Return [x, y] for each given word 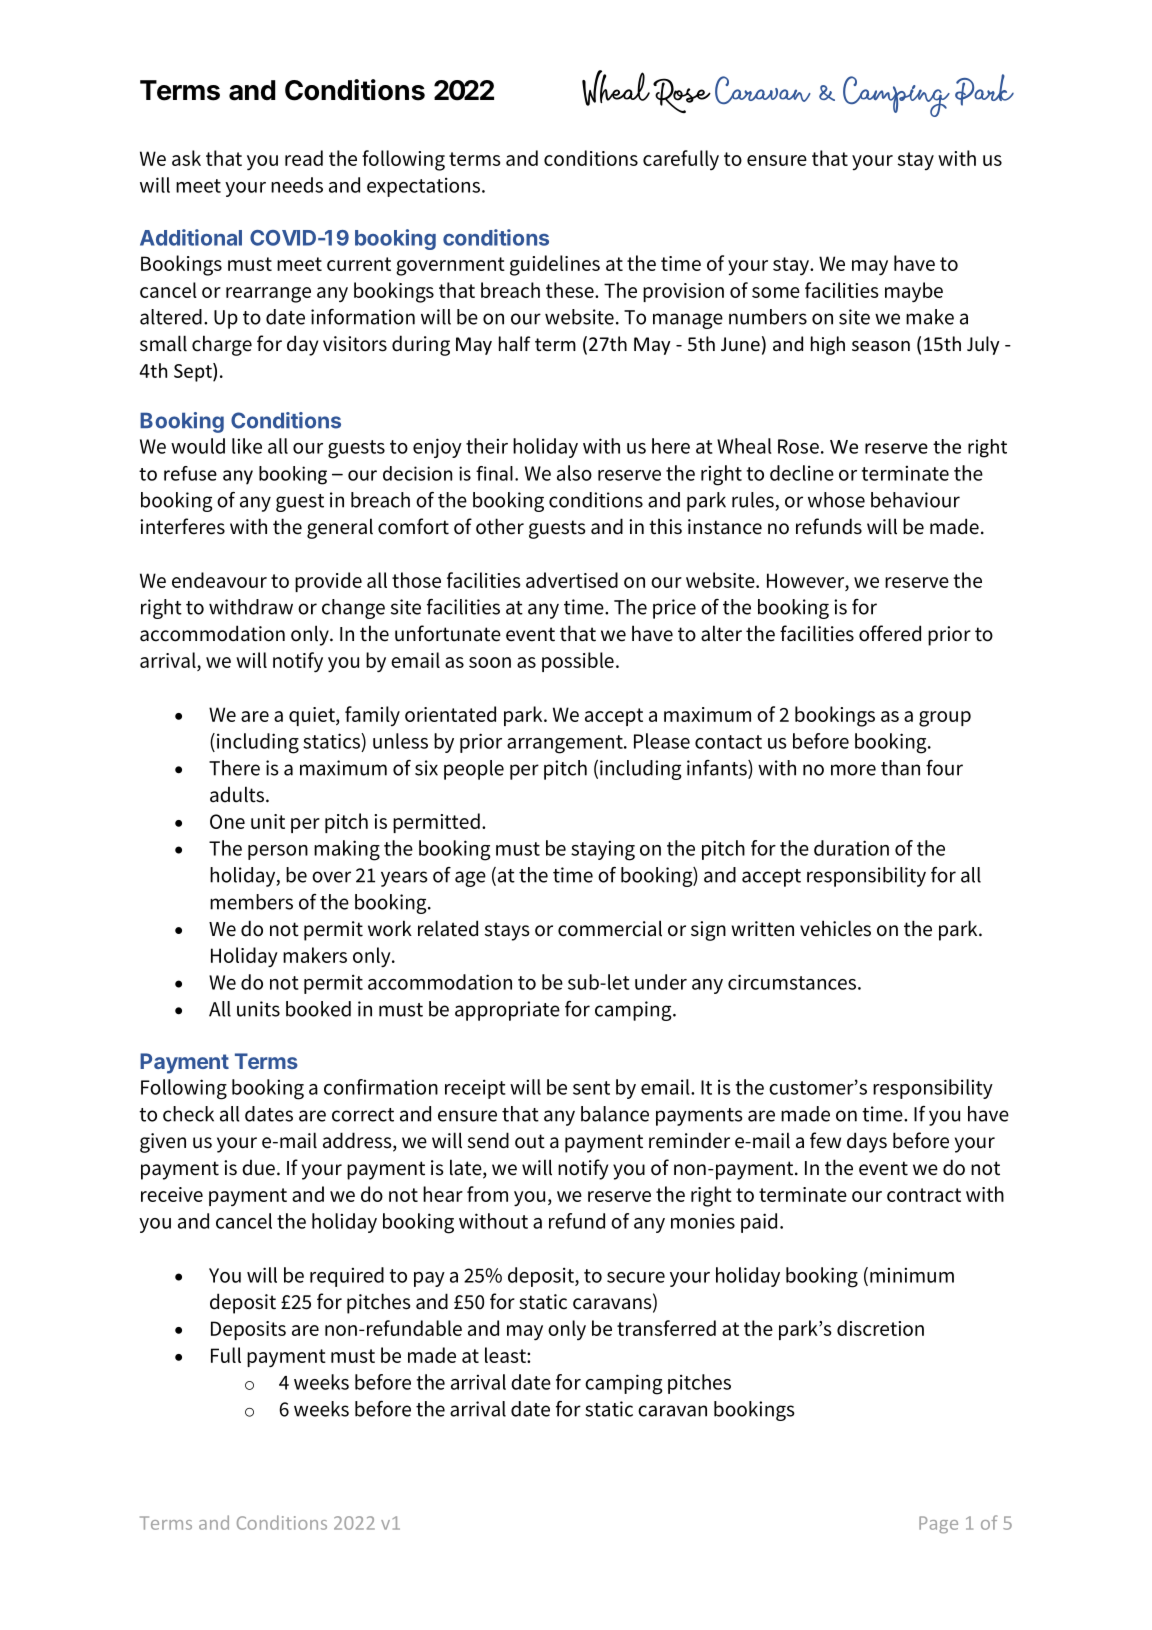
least [506, 1355]
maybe [914, 292]
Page [938, 1525]
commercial [610, 928]
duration [851, 848]
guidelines [555, 265]
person [278, 852]
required [347, 1277]
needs [297, 185]
